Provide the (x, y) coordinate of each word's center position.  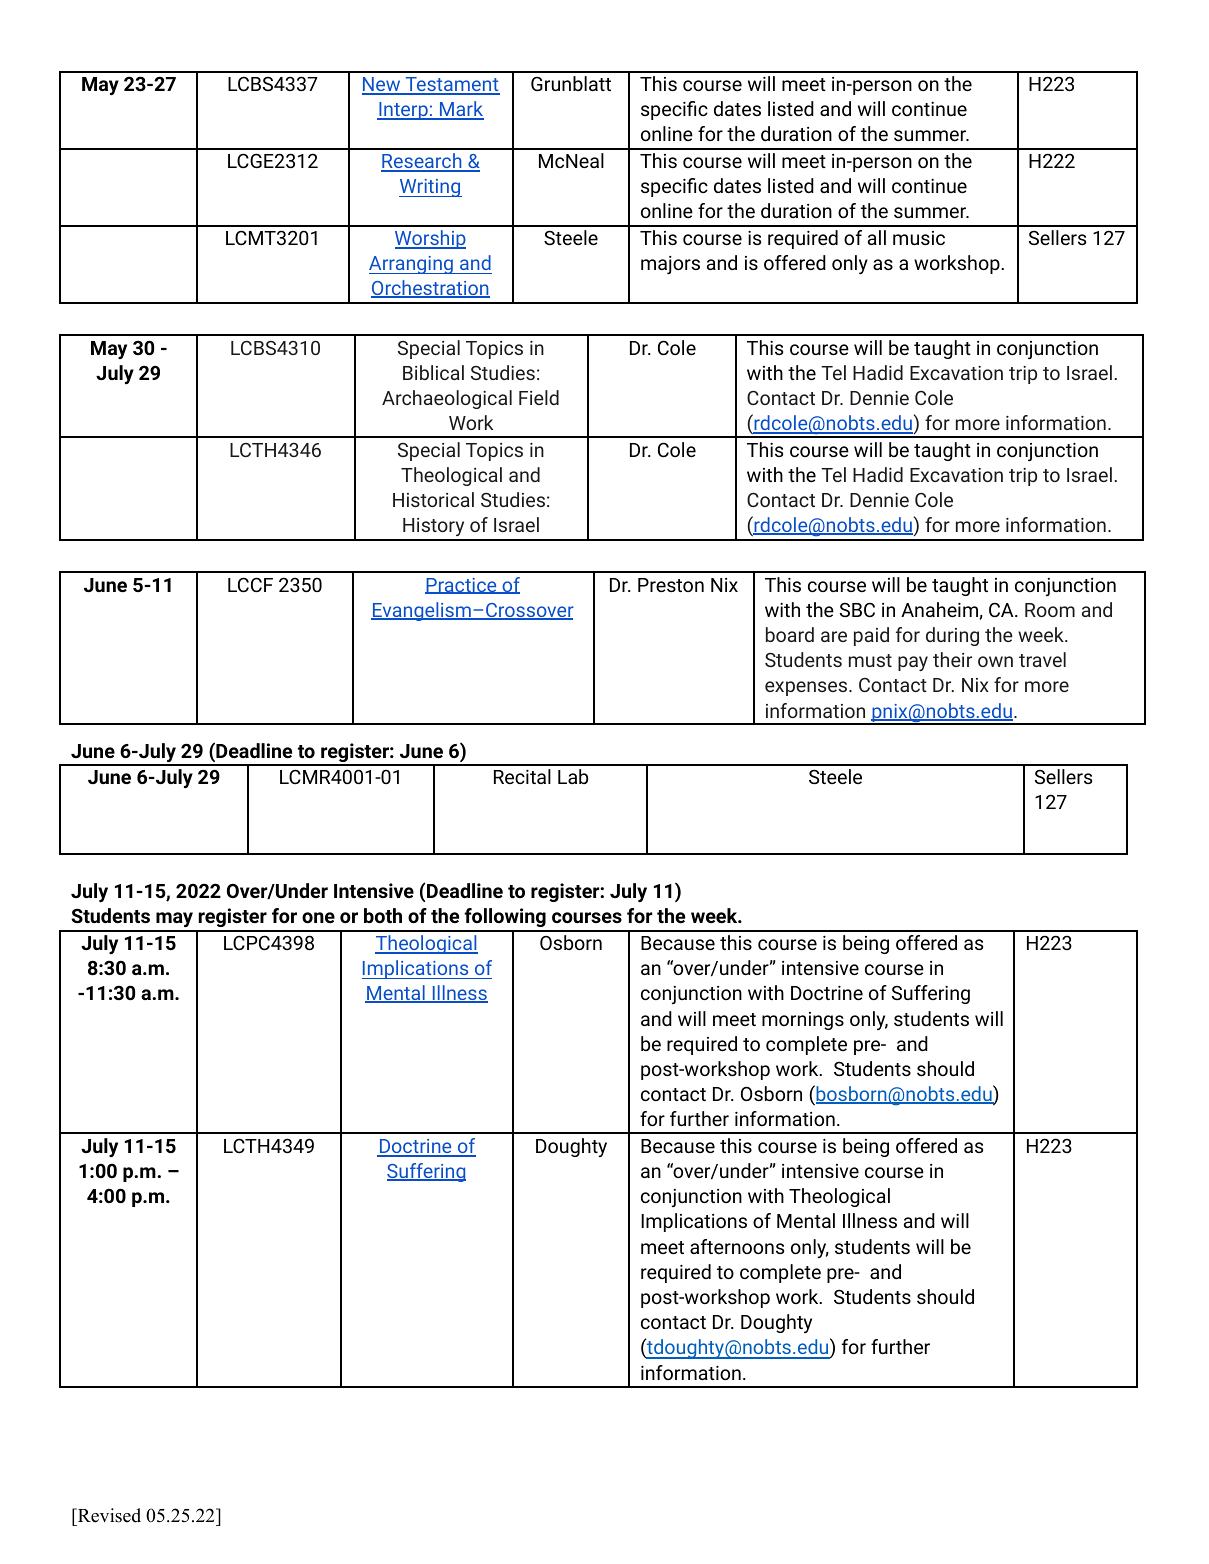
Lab (573, 776)
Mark (461, 110)
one (318, 917)
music (919, 238)
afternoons (737, 1246)
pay (913, 663)
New (382, 85)
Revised (108, 1515)
